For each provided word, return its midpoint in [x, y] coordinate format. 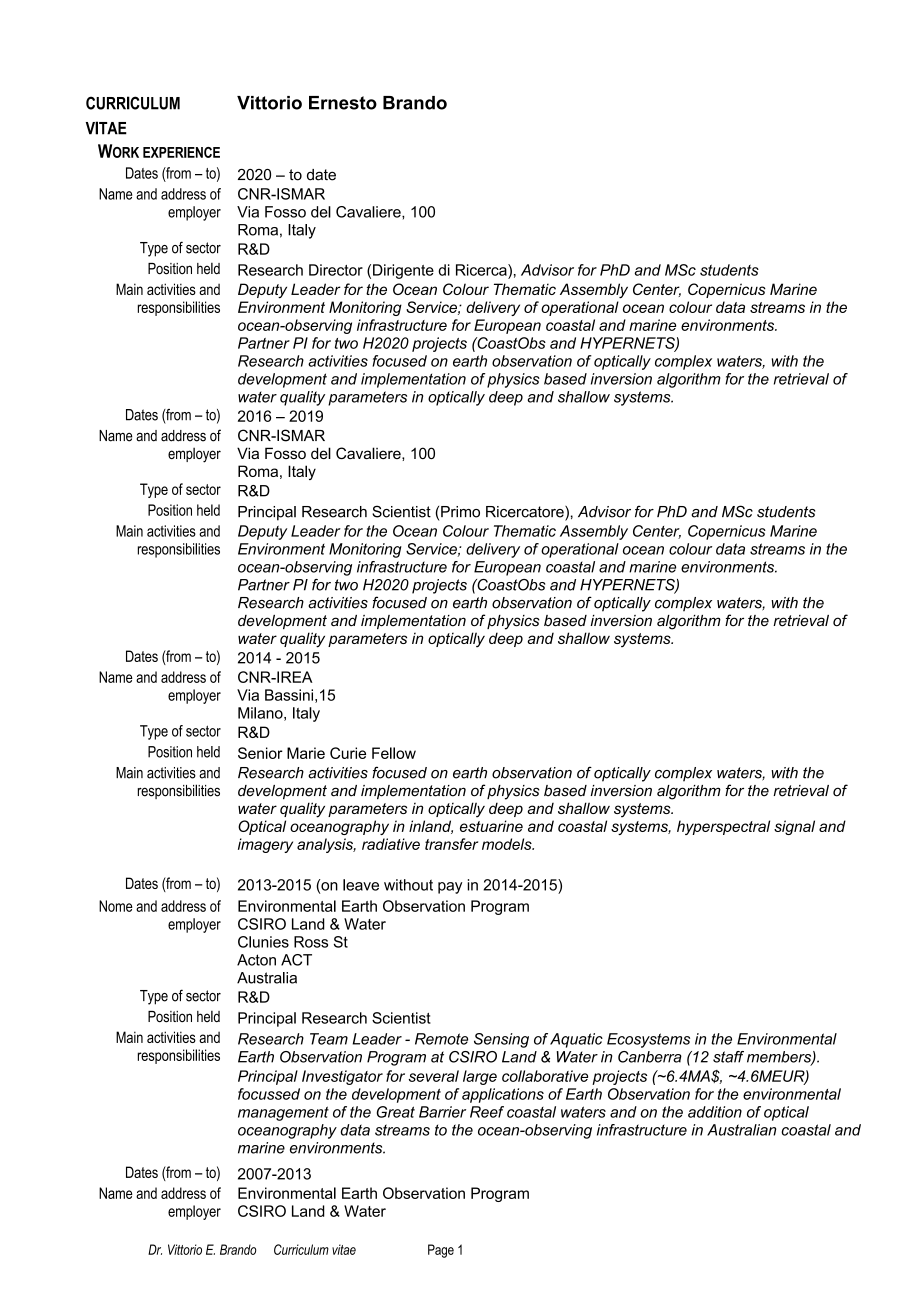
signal [794, 827]
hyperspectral [723, 827]
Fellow [394, 753]
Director [336, 270]
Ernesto [343, 103]
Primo [460, 512]
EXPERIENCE [181, 152]
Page [441, 1251]
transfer [451, 844]
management [283, 1113]
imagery [265, 845]
